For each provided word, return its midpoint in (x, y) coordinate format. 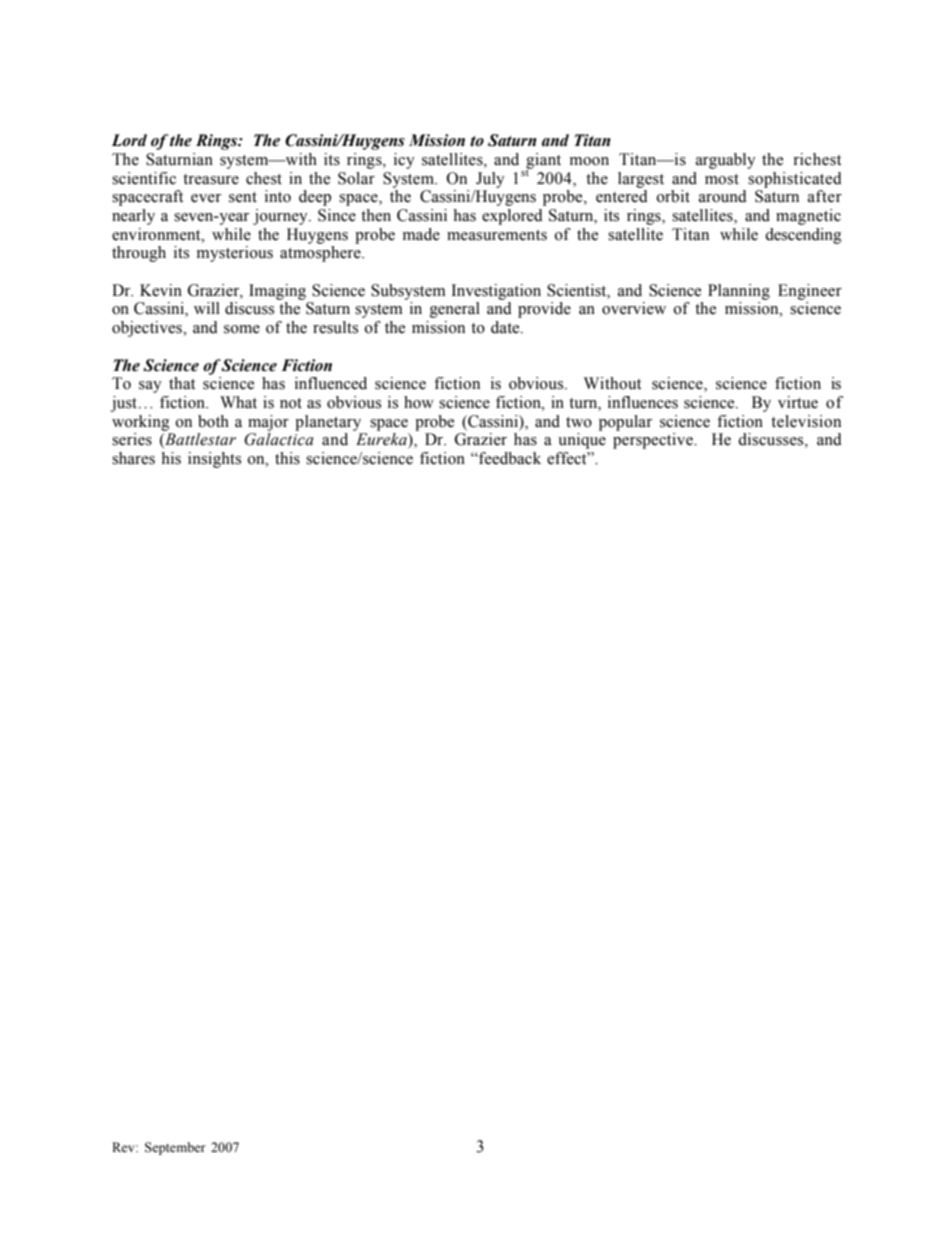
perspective (654, 441)
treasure (211, 179)
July (490, 180)
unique (582, 441)
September (175, 1148)
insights (214, 460)
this (287, 458)
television (806, 421)
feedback (509, 458)
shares (133, 458)
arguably (726, 161)
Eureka (382, 440)
